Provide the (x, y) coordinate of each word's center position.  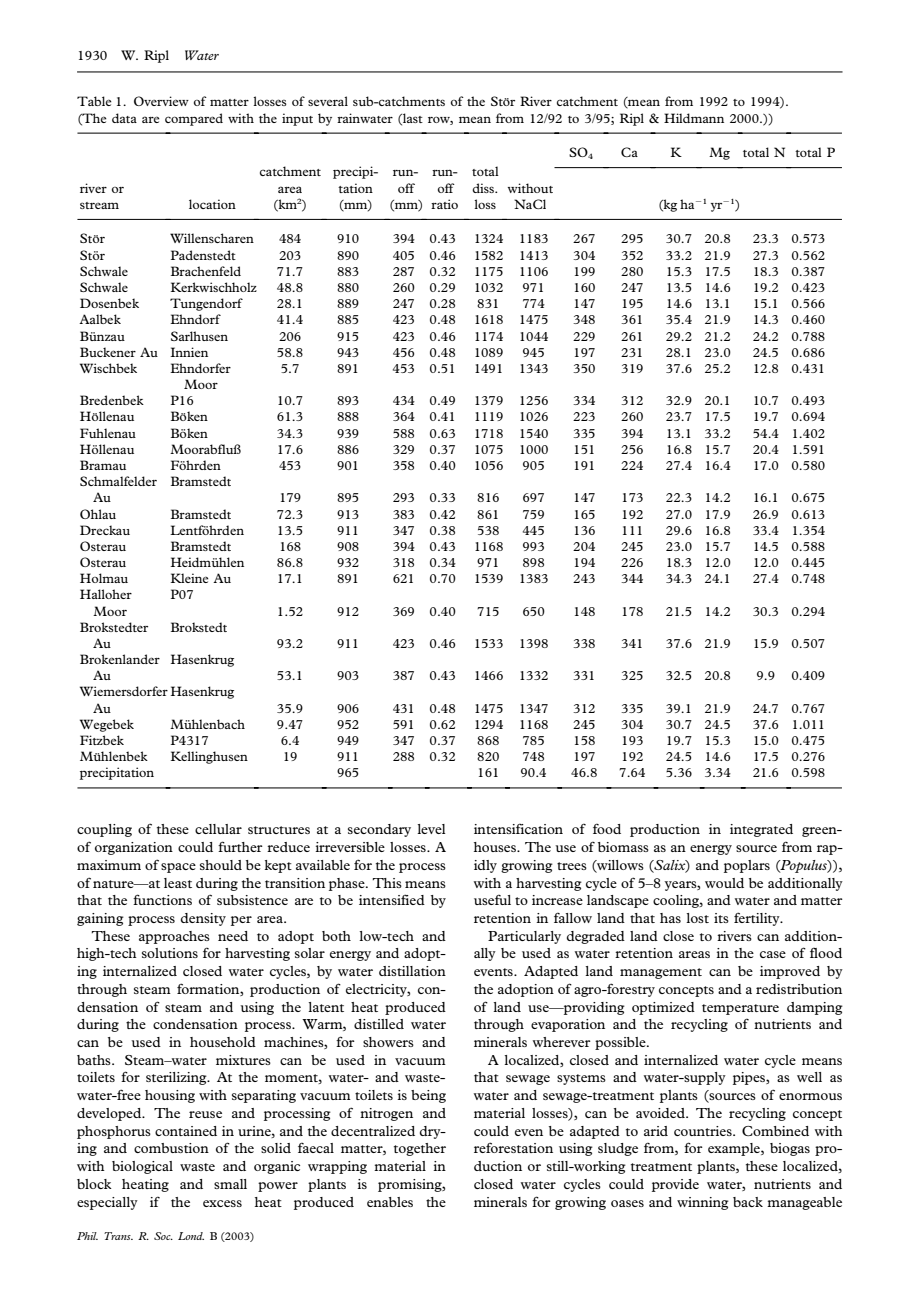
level (431, 829)
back (748, 1202)
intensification (518, 829)
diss (484, 188)
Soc (163, 1236)
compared (194, 119)
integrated (761, 830)
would (724, 883)
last (412, 119)
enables (390, 1202)
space (178, 868)
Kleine (190, 578)
